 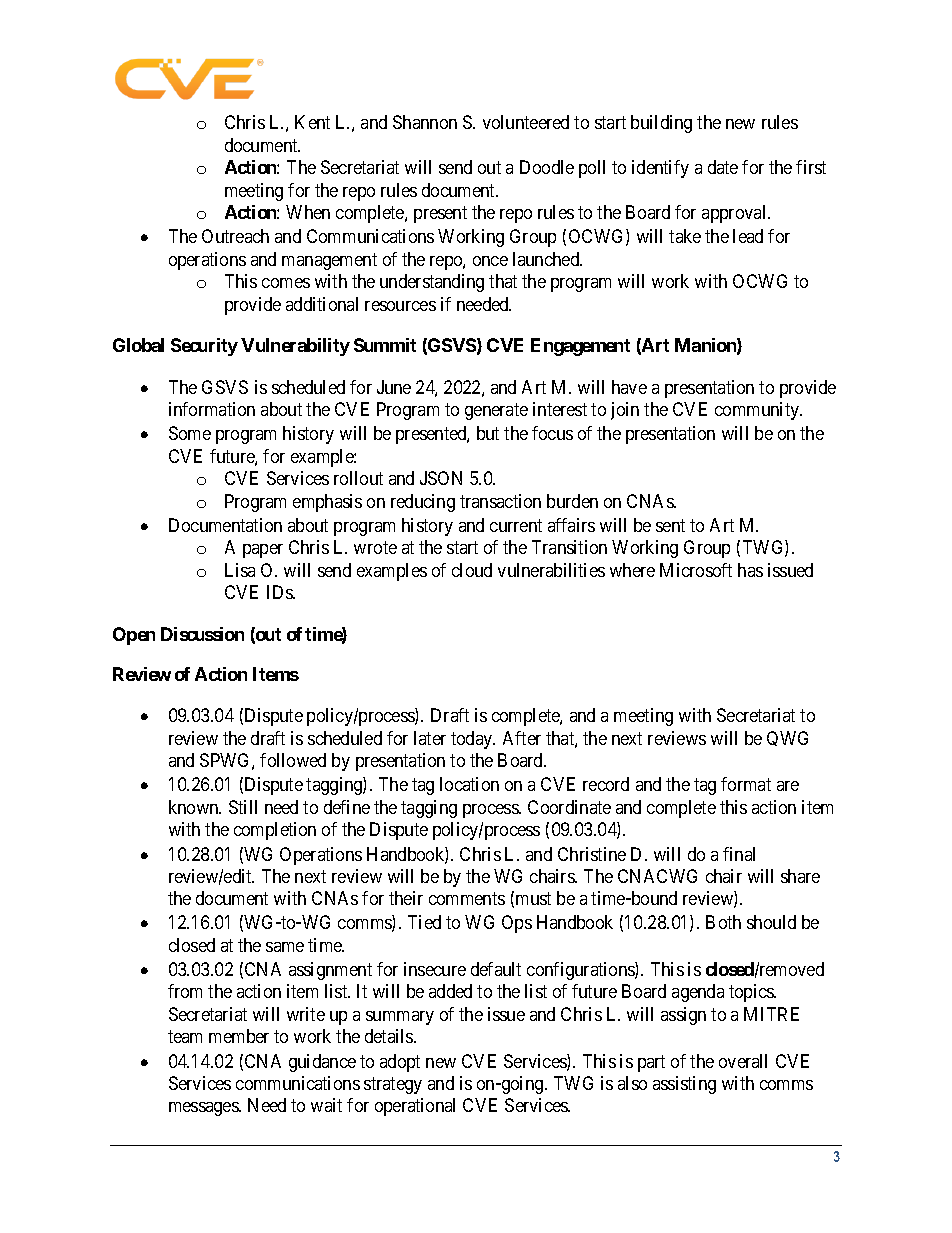 What do you see at coordinates (696, 570) in the screenshot?
I see `Microsoft` at bounding box center [696, 570].
